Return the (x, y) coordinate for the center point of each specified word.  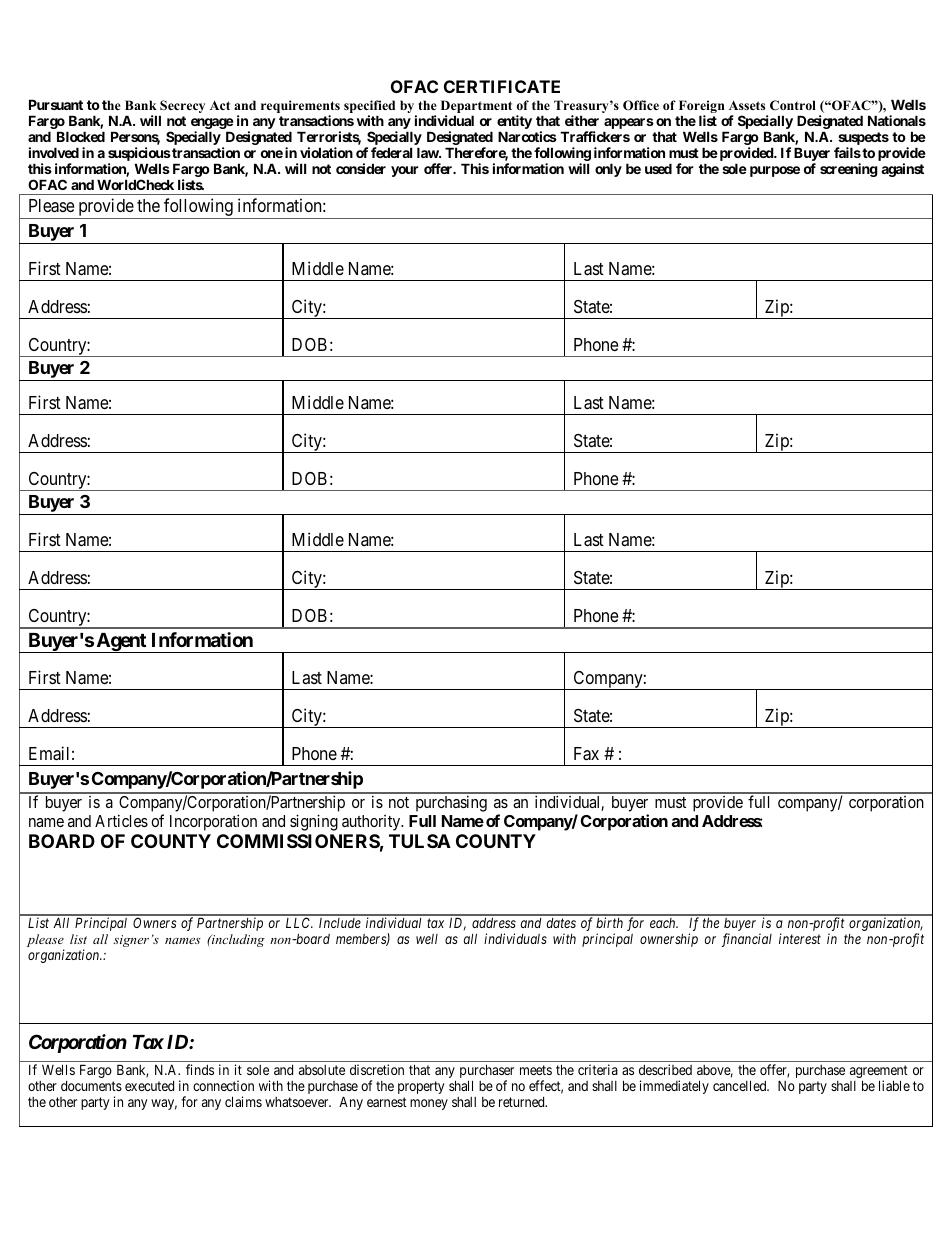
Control (793, 105)
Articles (121, 820)
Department (476, 108)
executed (149, 1086)
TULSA (420, 841)
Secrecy (182, 108)
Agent (121, 643)
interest (800, 938)
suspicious (139, 155)
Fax (586, 754)
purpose (775, 171)
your (405, 171)
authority (372, 823)
